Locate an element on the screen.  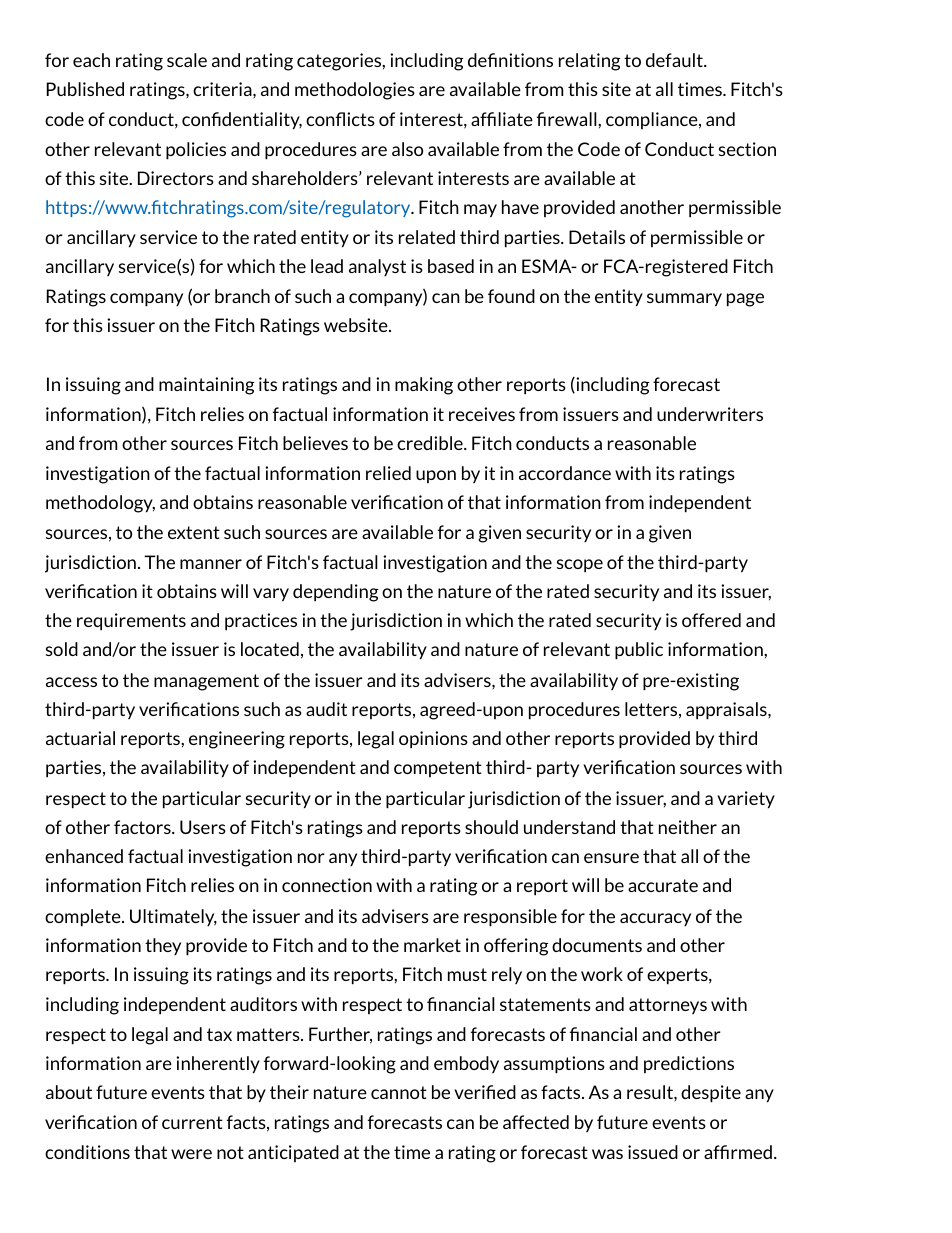
making is located at coordinates (424, 386).
